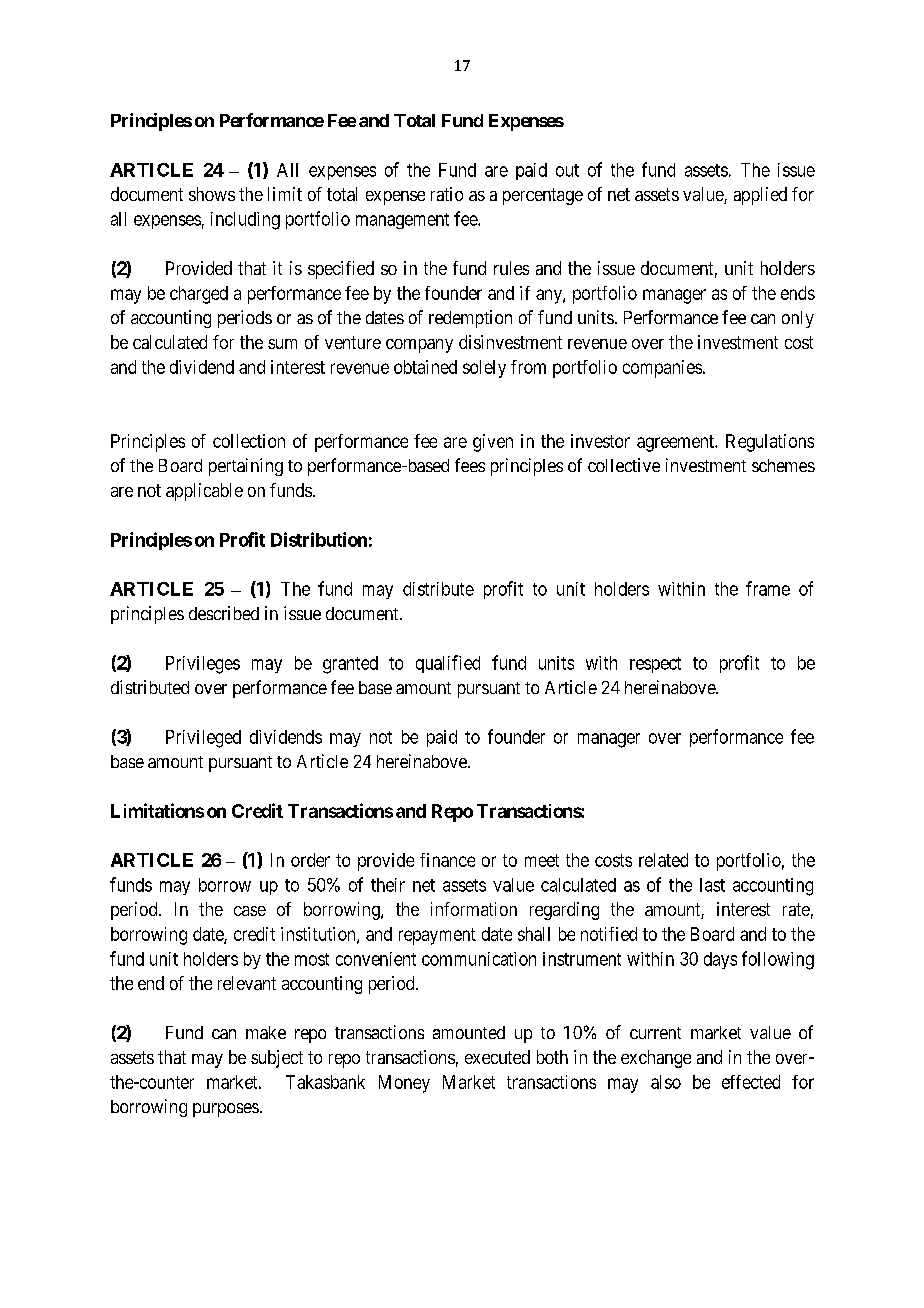 This screenshot has height=1308, width=924. What do you see at coordinates (277, 1059) in the screenshot?
I see `subject` at bounding box center [277, 1059].
